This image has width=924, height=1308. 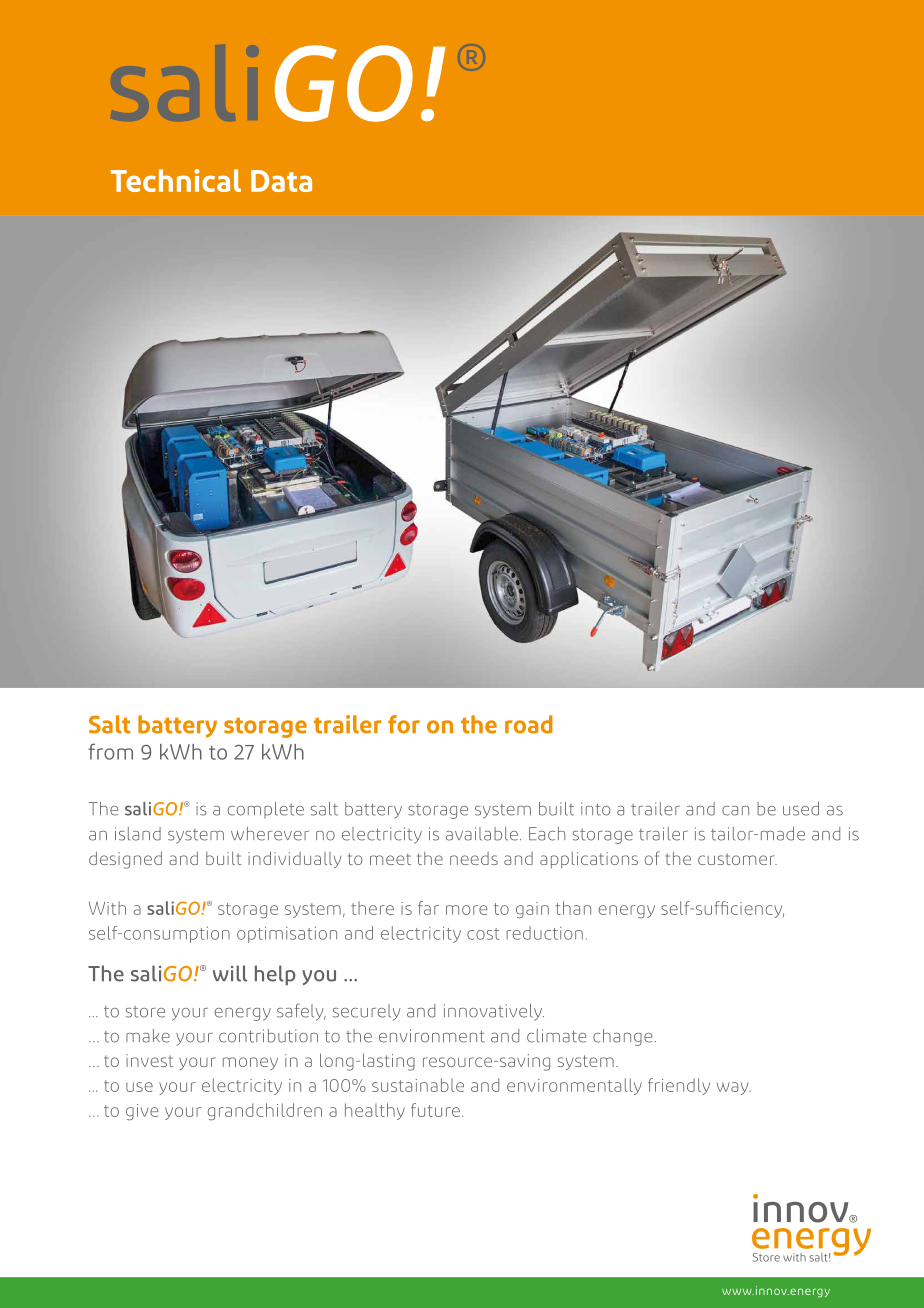 I want to click on needs, so click(x=474, y=858).
